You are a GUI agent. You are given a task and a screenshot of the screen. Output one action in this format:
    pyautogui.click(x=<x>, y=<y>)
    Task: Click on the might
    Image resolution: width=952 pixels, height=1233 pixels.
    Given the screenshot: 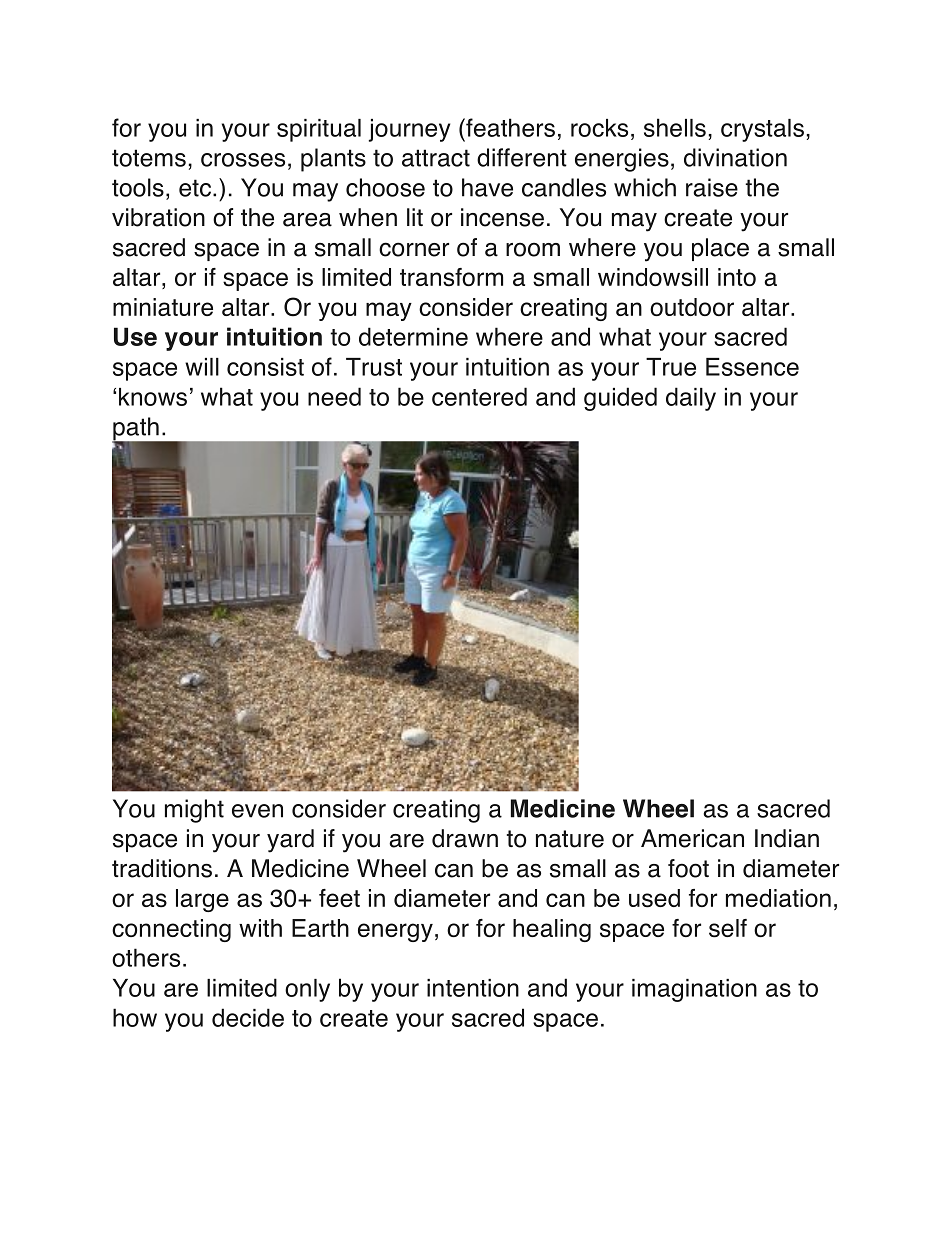 What is the action you would take?
    pyautogui.click(x=194, y=811)
